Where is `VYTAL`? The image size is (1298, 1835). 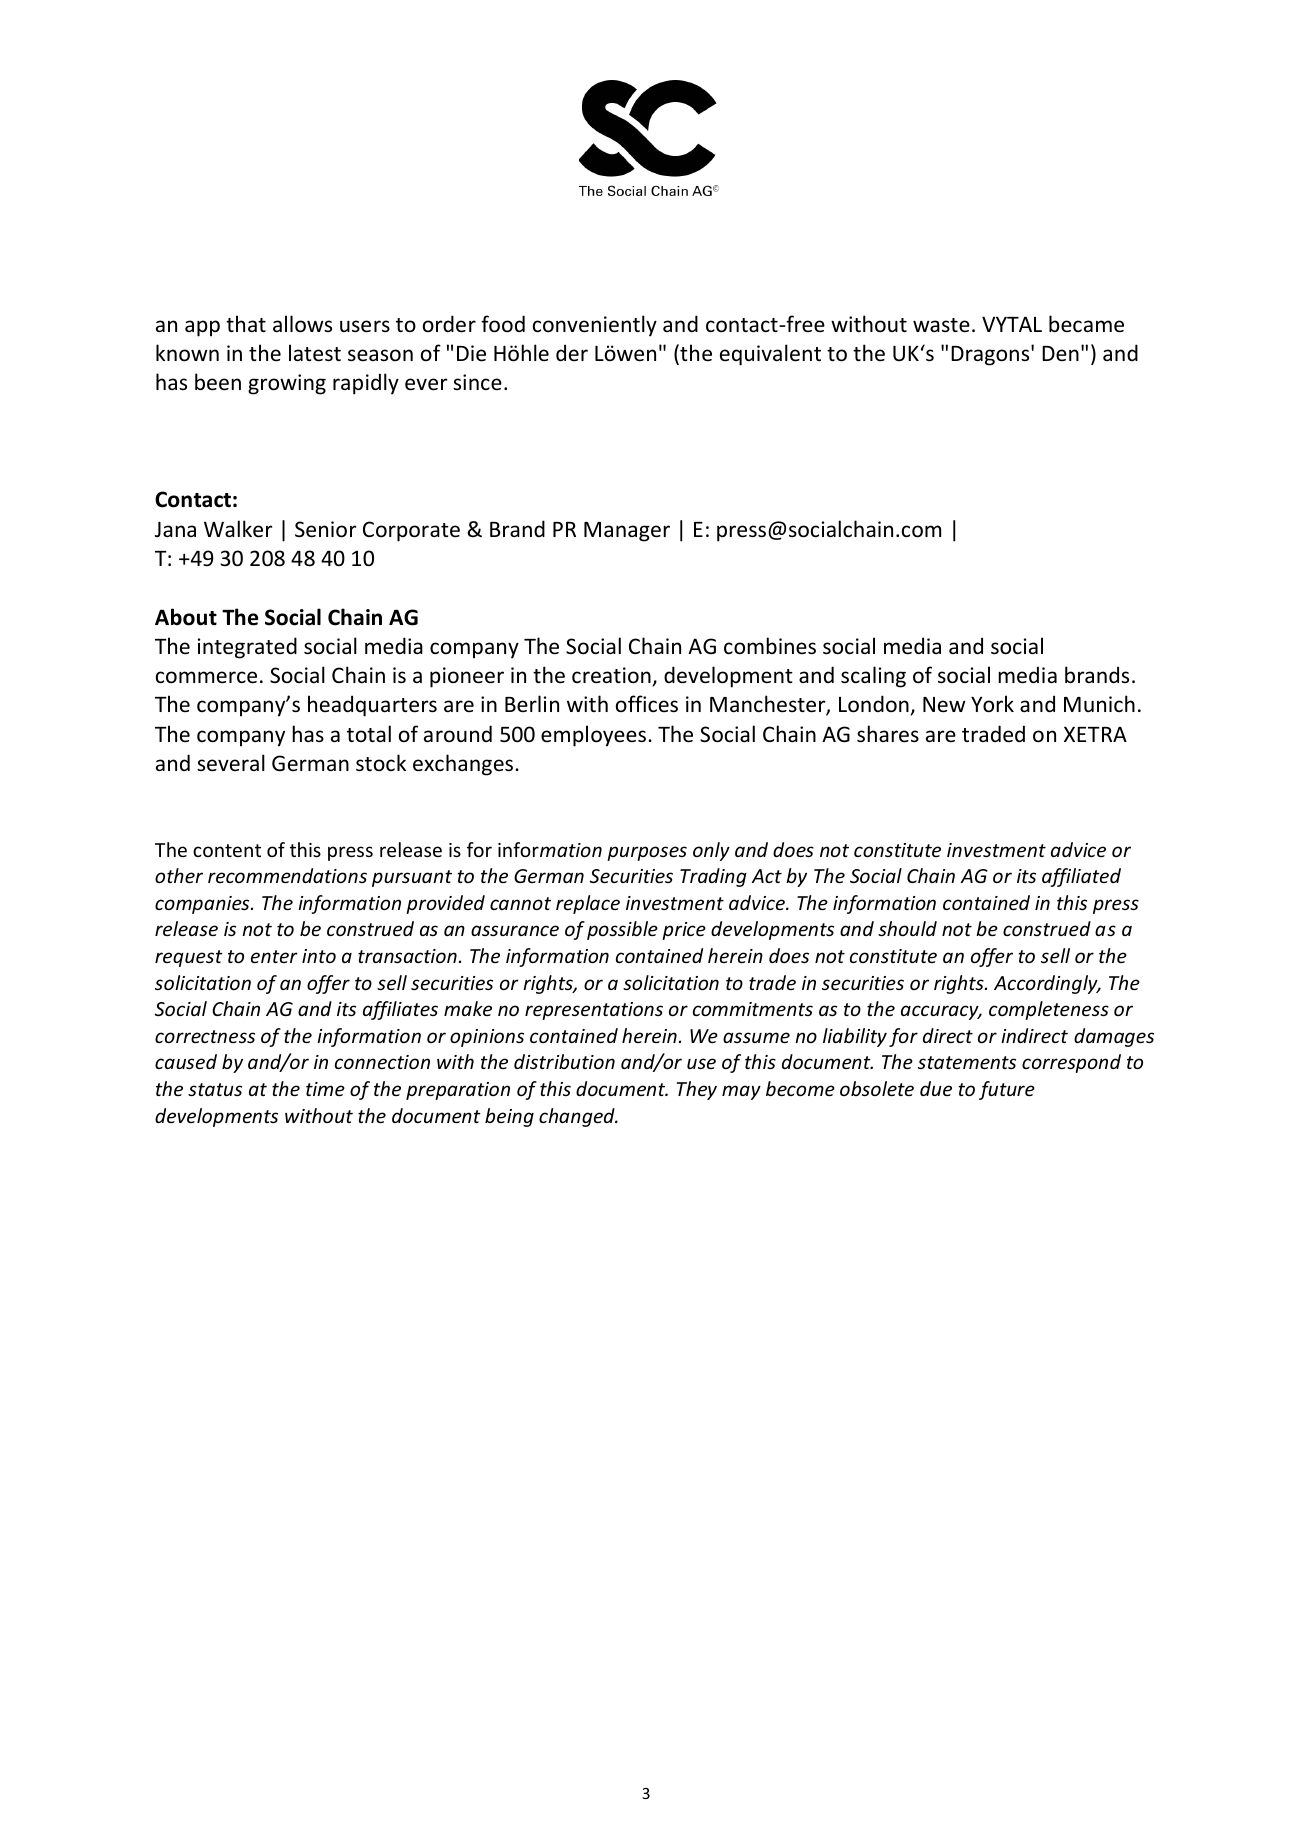
VYTAL is located at coordinates (1012, 324).
